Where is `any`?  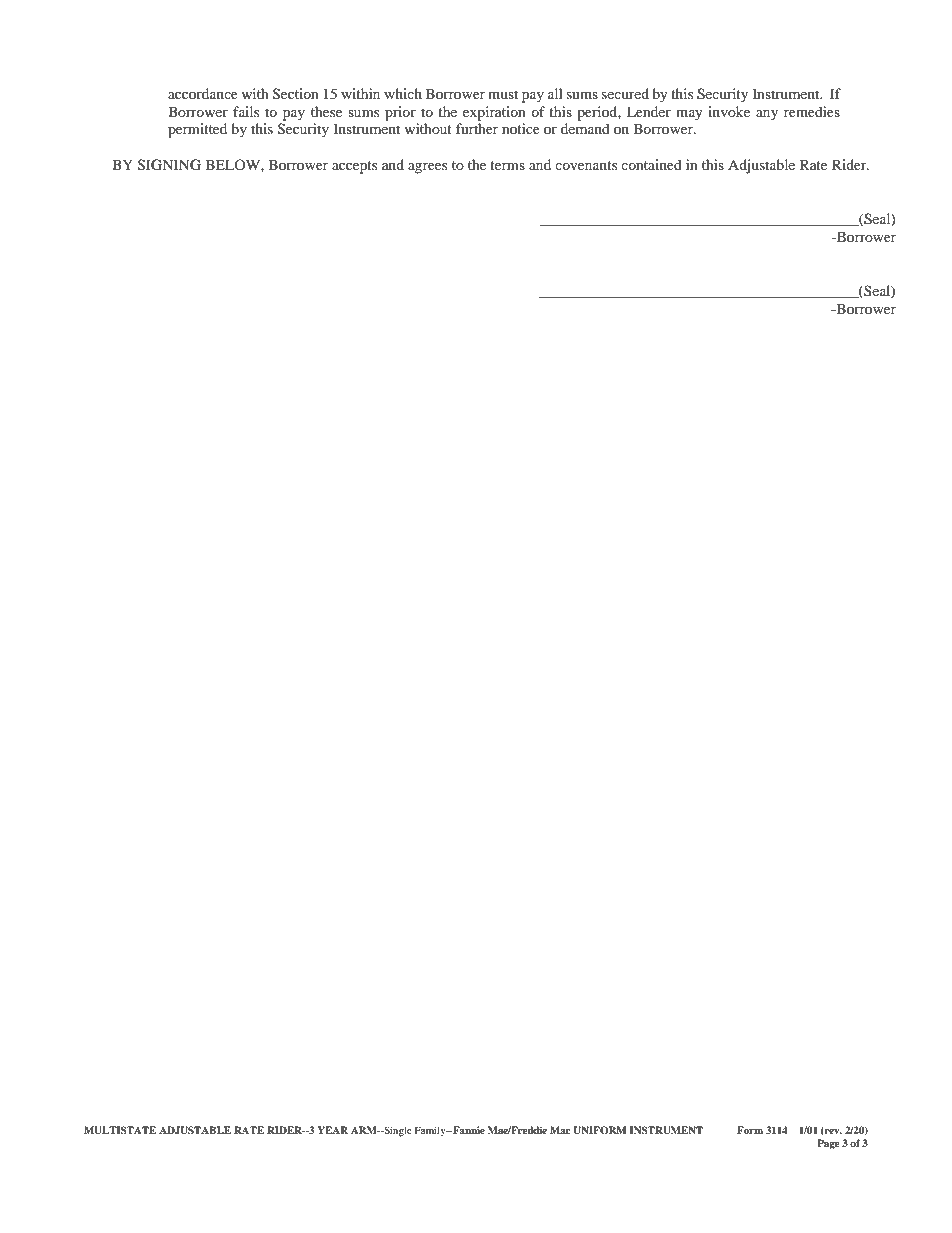
any is located at coordinates (767, 115).
